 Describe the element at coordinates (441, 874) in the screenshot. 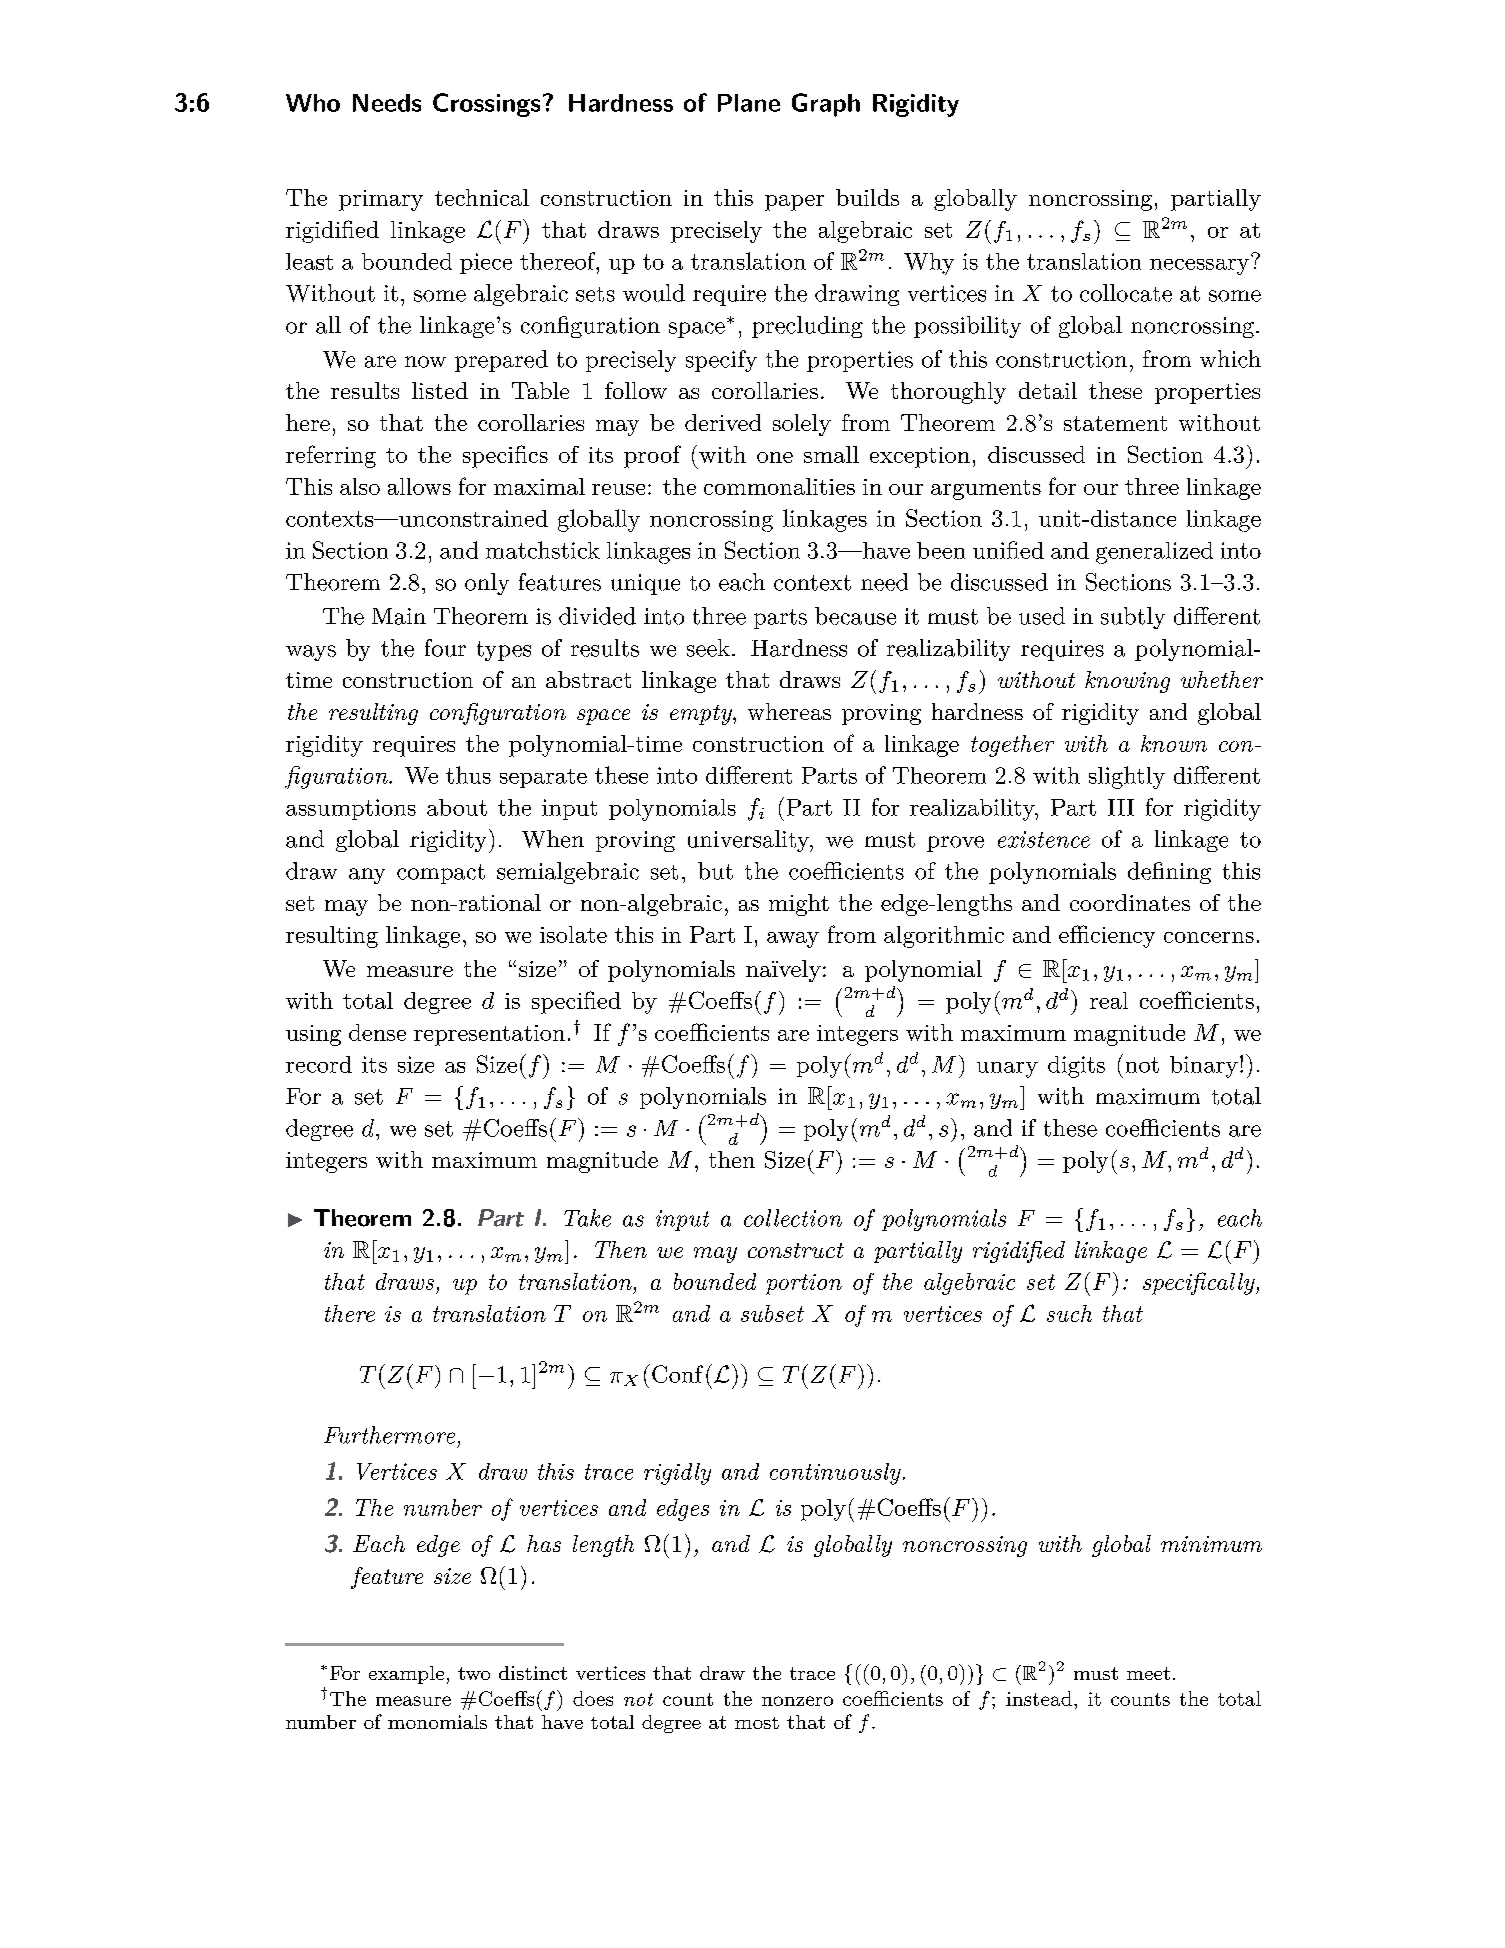

I see `compact` at that location.
